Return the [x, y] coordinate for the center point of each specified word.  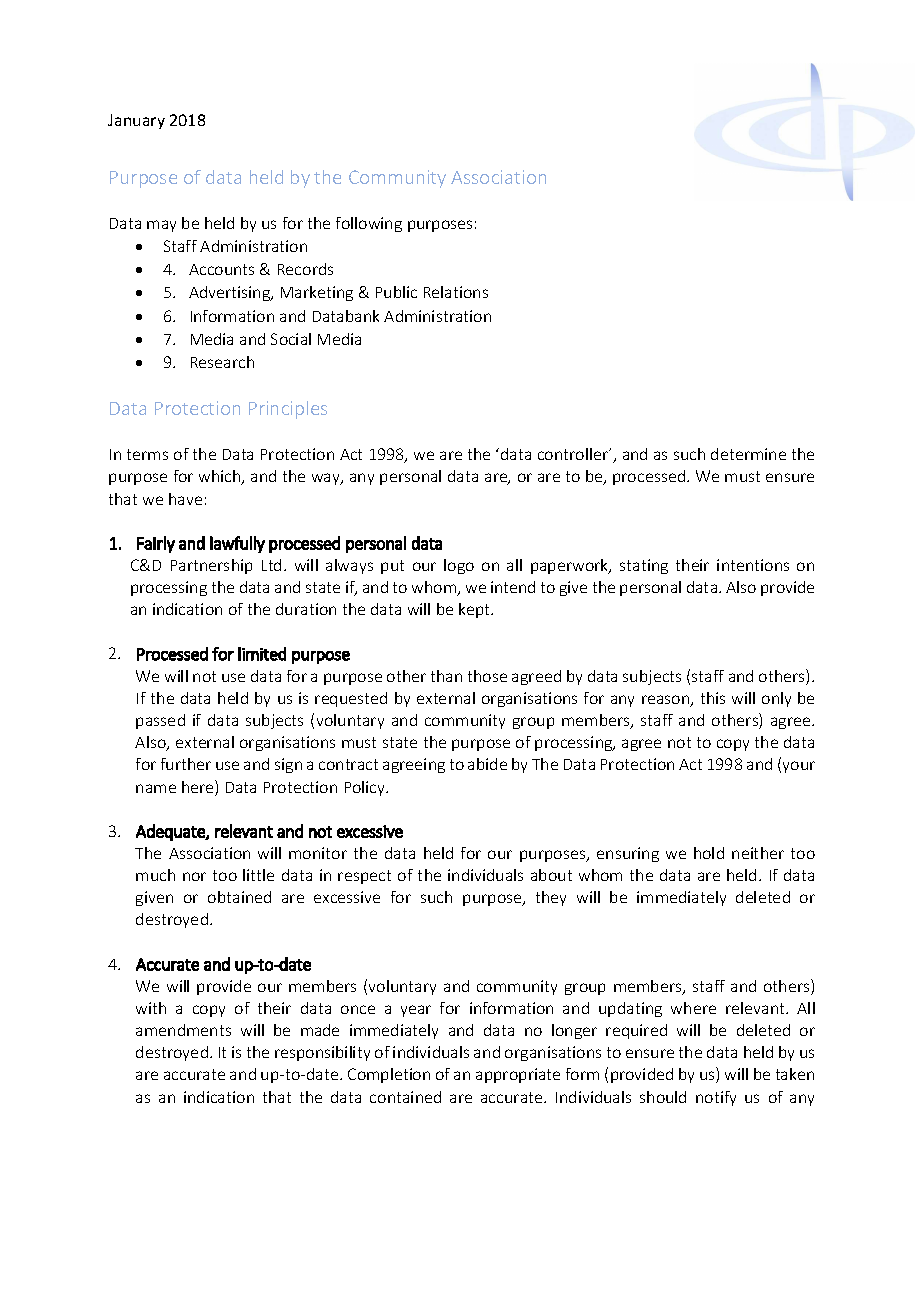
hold [709, 853]
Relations [456, 292]
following [369, 224]
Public [396, 292]
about [551, 875]
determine [748, 454]
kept [475, 610]
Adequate [171, 832]
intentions [753, 565]
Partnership [211, 566]
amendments [183, 1030]
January [136, 121]
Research [222, 362]
